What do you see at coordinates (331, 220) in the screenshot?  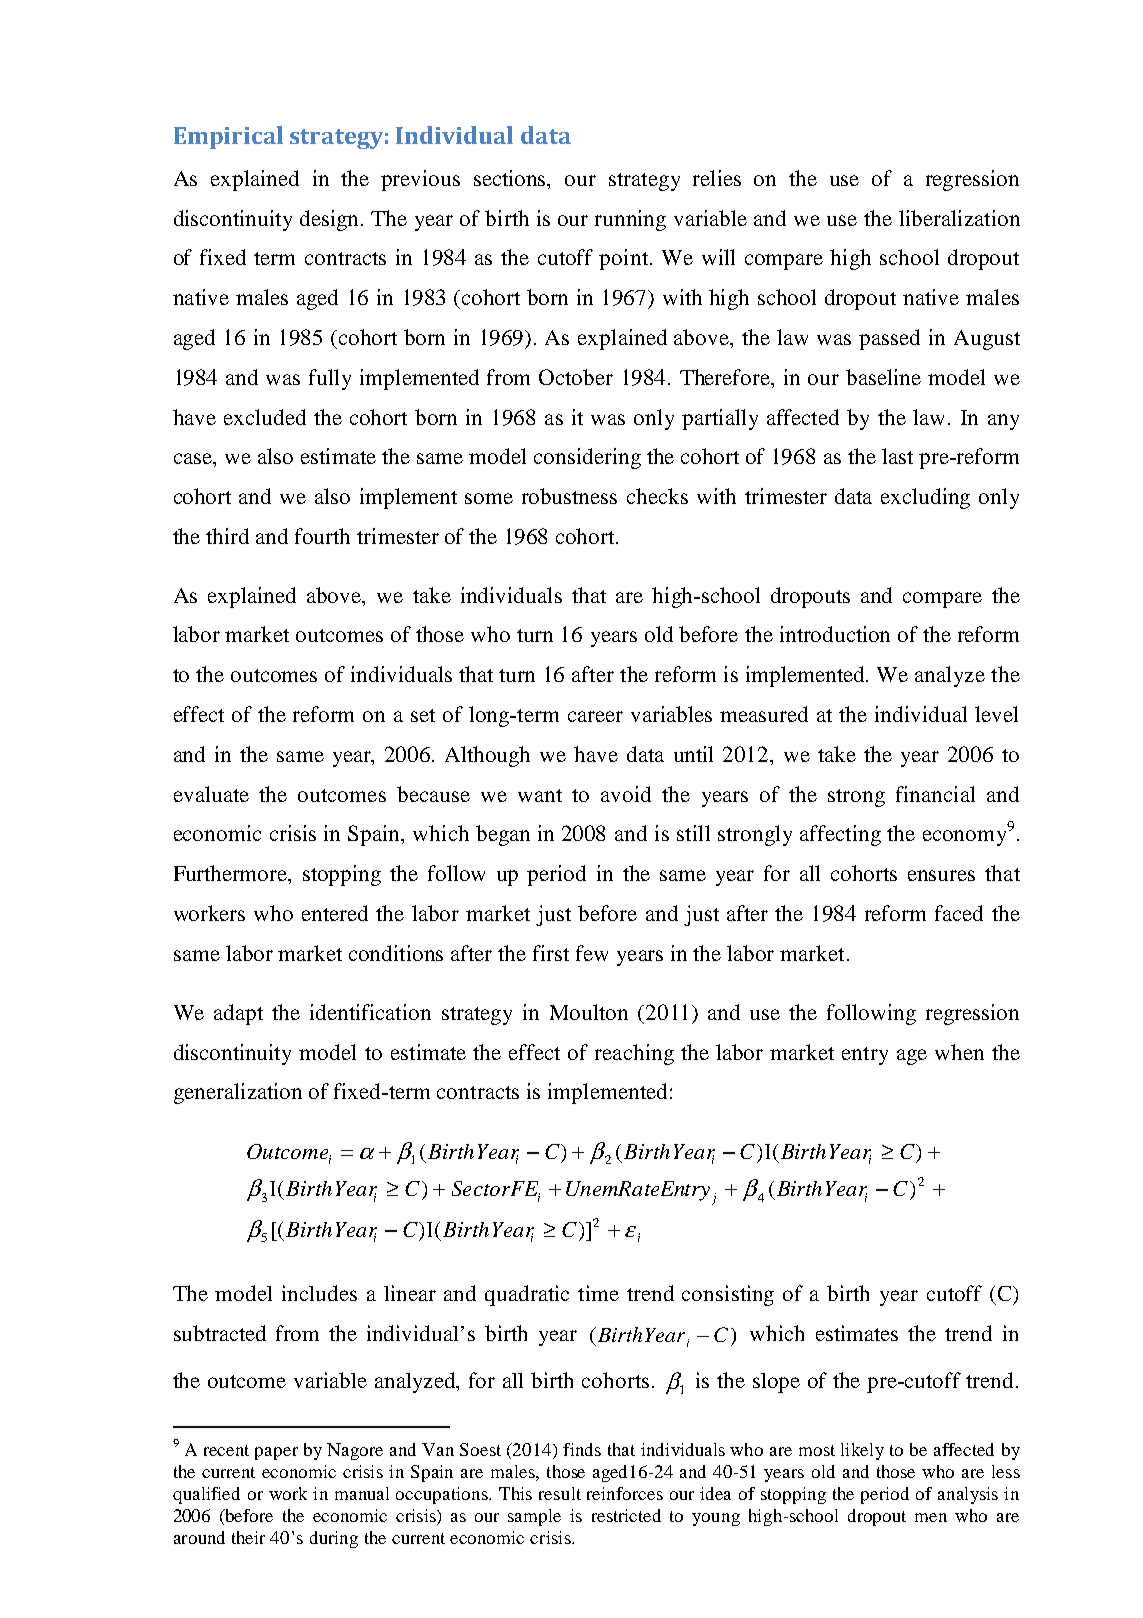 I see `design` at bounding box center [331, 220].
